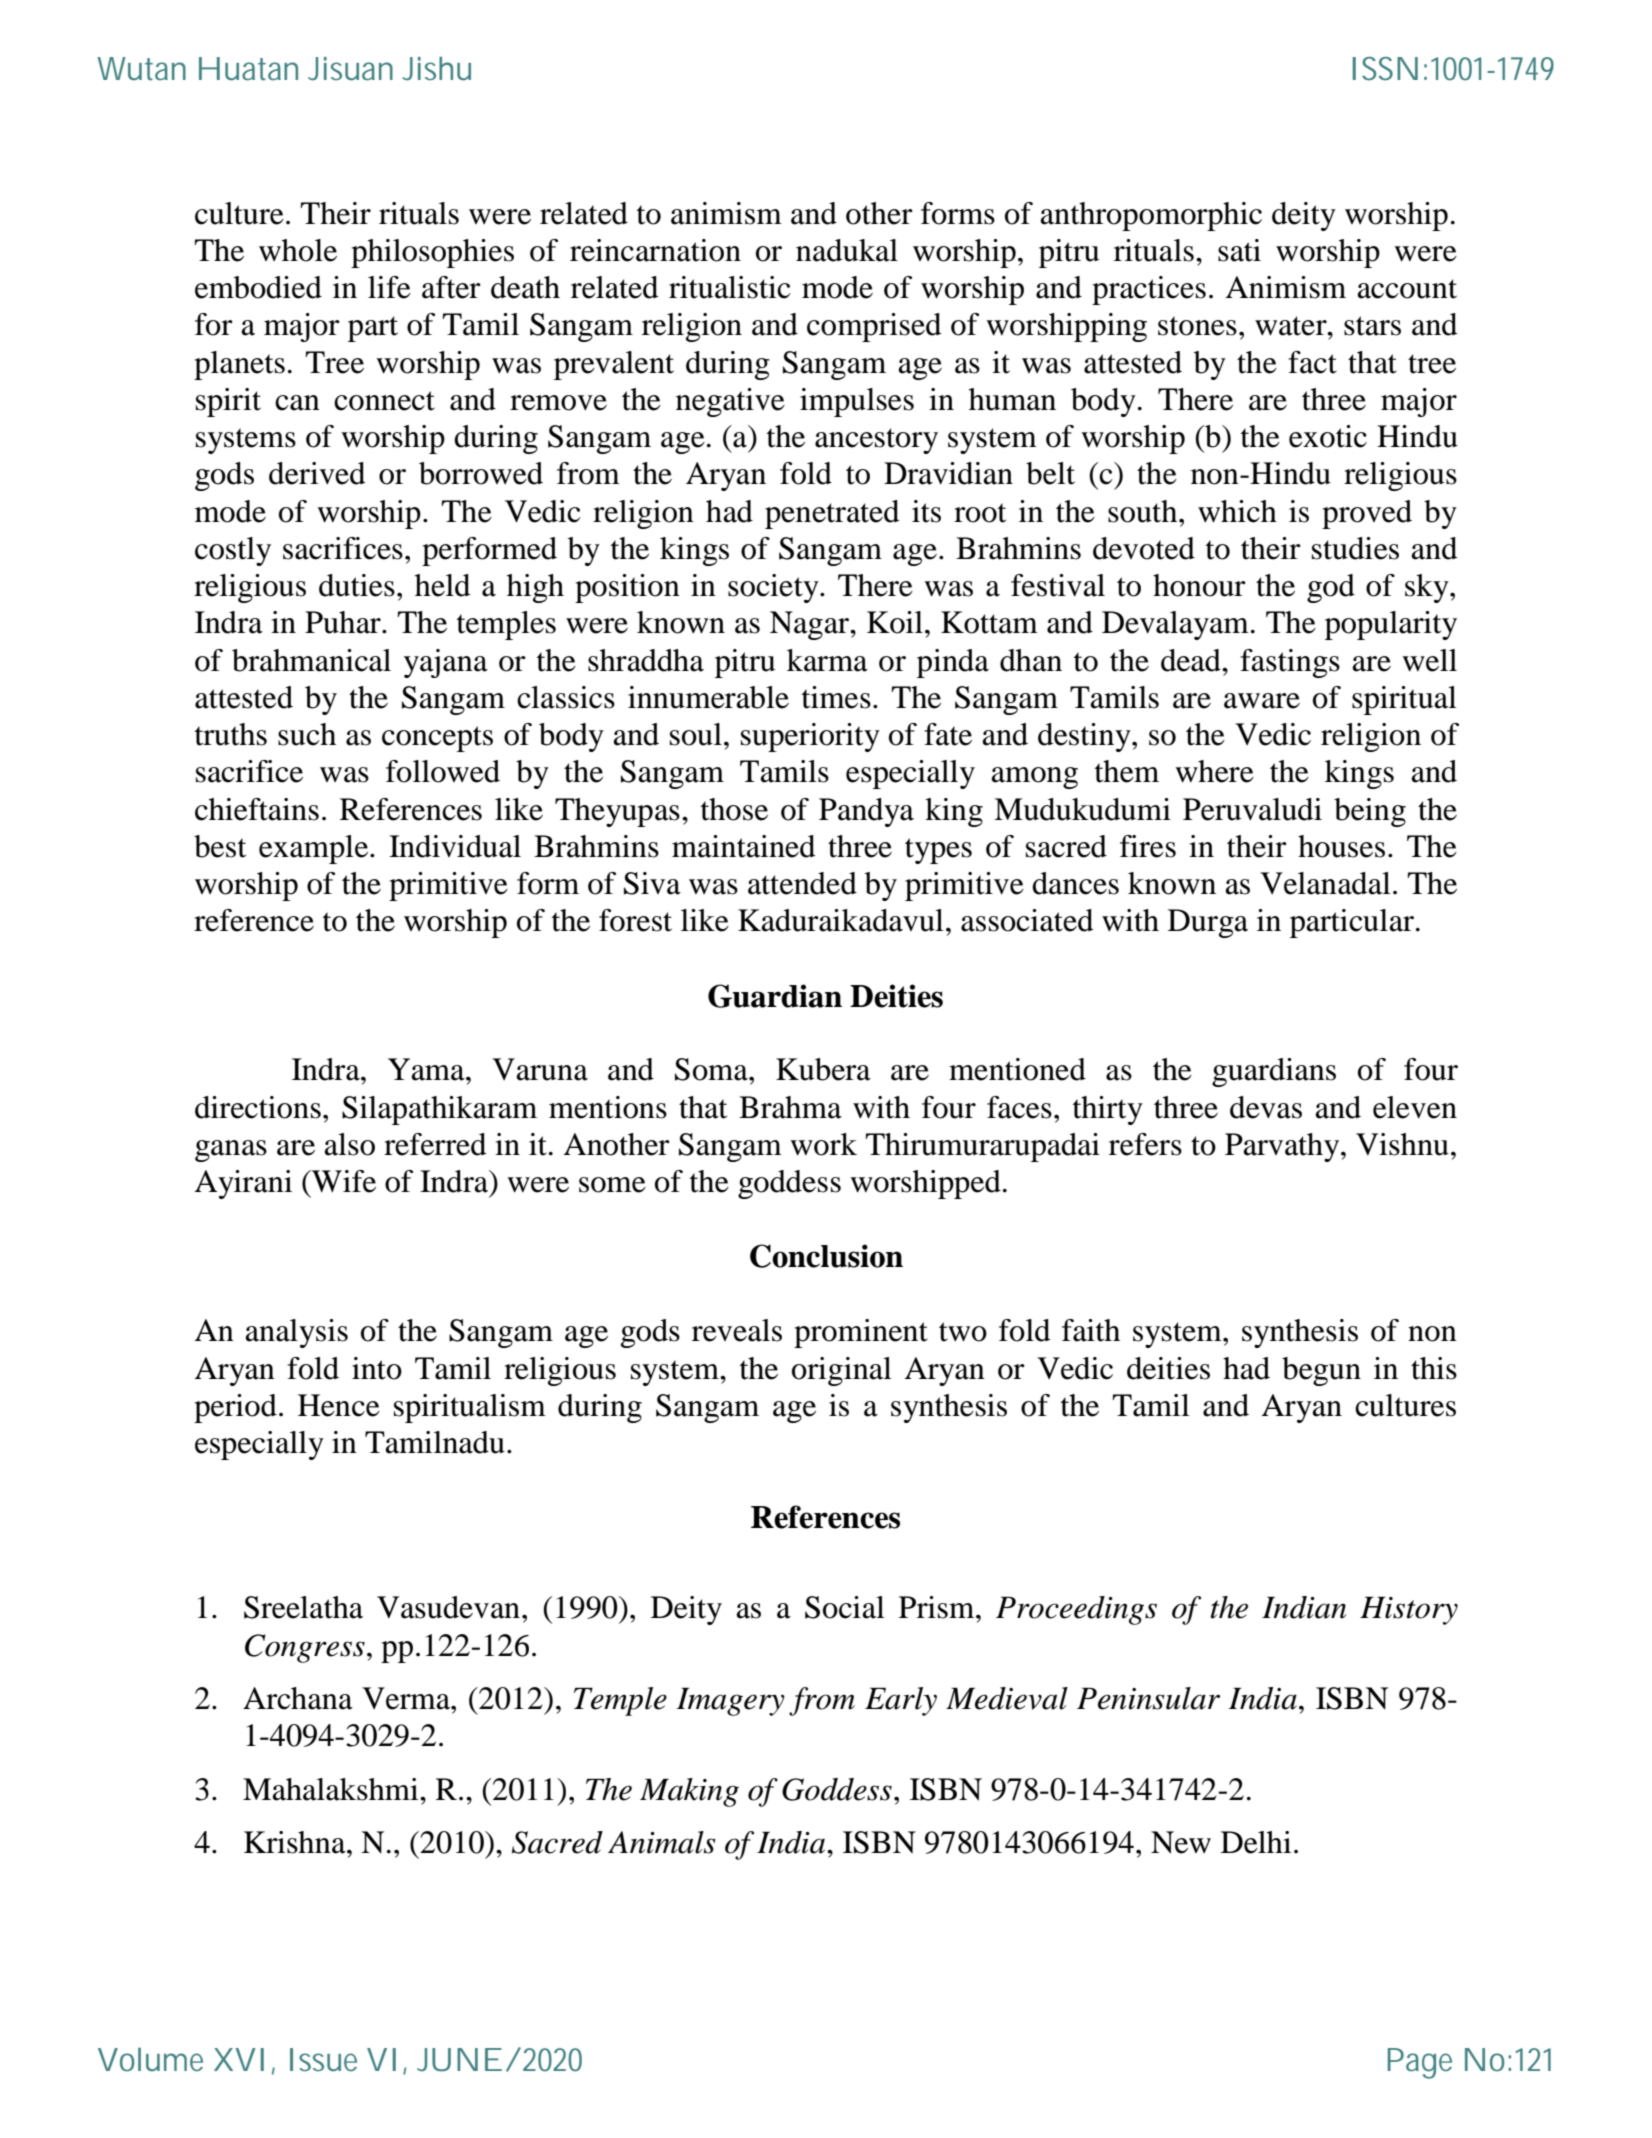 The image size is (1652, 2138). I want to click on devas, so click(1266, 1107).
